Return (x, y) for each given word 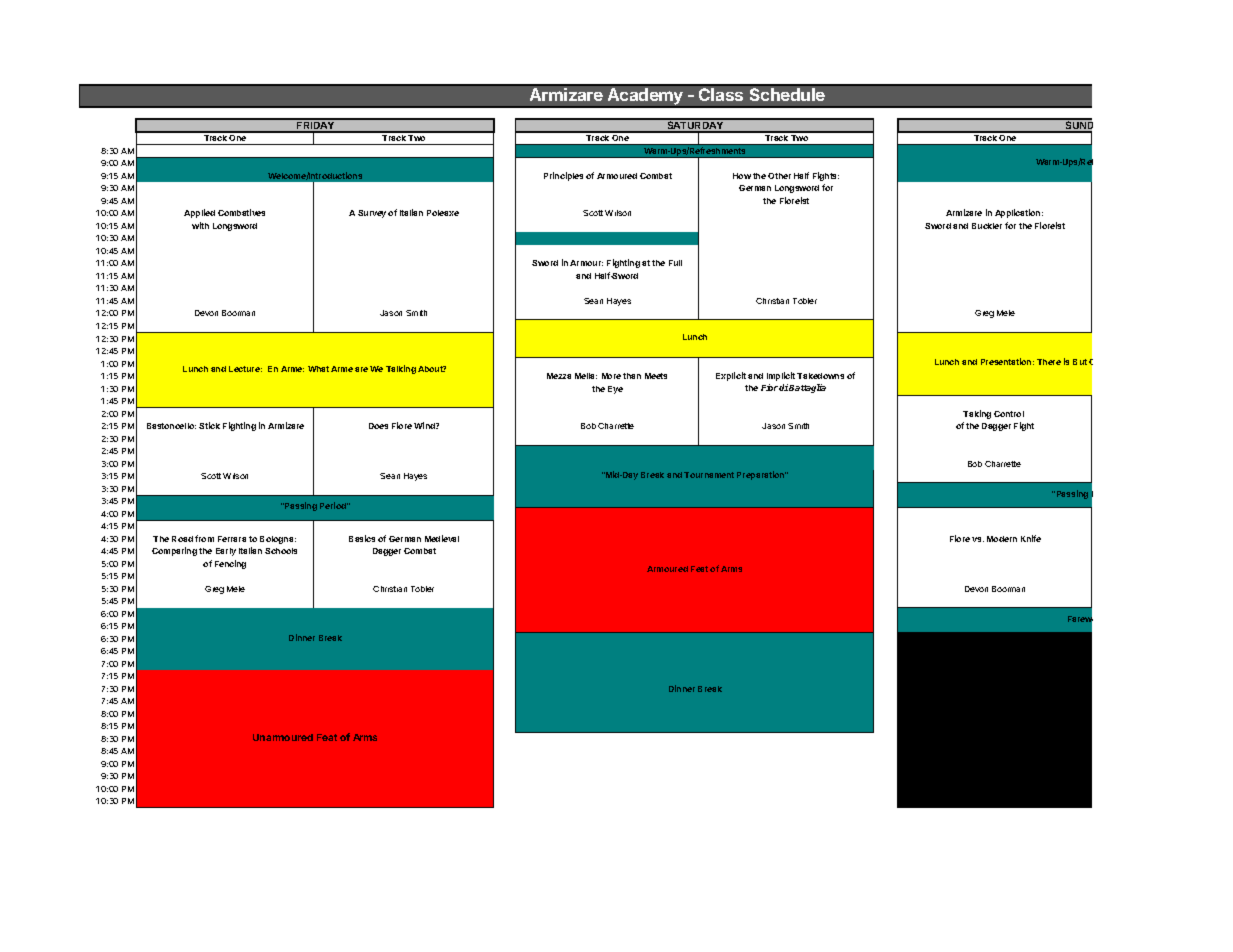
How (742, 176)
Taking (977, 414)
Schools (281, 551)
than (632, 376)
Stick (209, 425)
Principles (563, 176)
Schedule (787, 94)
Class (721, 94)
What (318, 369)
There (1049, 362)
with (200, 225)
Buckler (987, 226)
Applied (199, 213)
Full (675, 263)
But (1080, 362)
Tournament (709, 475)
